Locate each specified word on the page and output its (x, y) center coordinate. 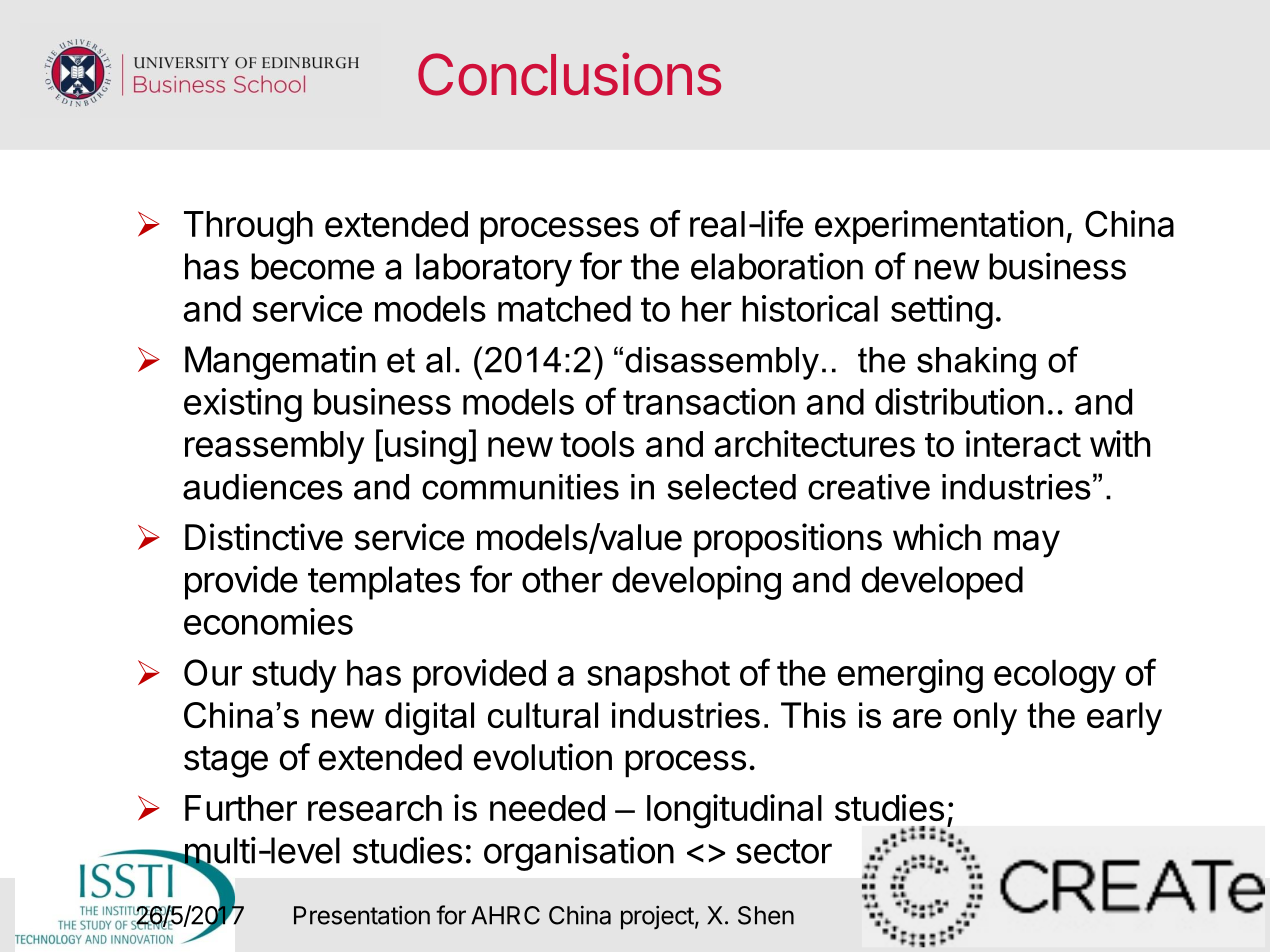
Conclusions (569, 74)
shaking (976, 363)
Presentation (362, 915)
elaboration (777, 266)
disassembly (722, 363)
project (657, 917)
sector (784, 851)
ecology (1055, 676)
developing (696, 582)
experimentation (939, 227)
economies (268, 621)
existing (243, 405)
